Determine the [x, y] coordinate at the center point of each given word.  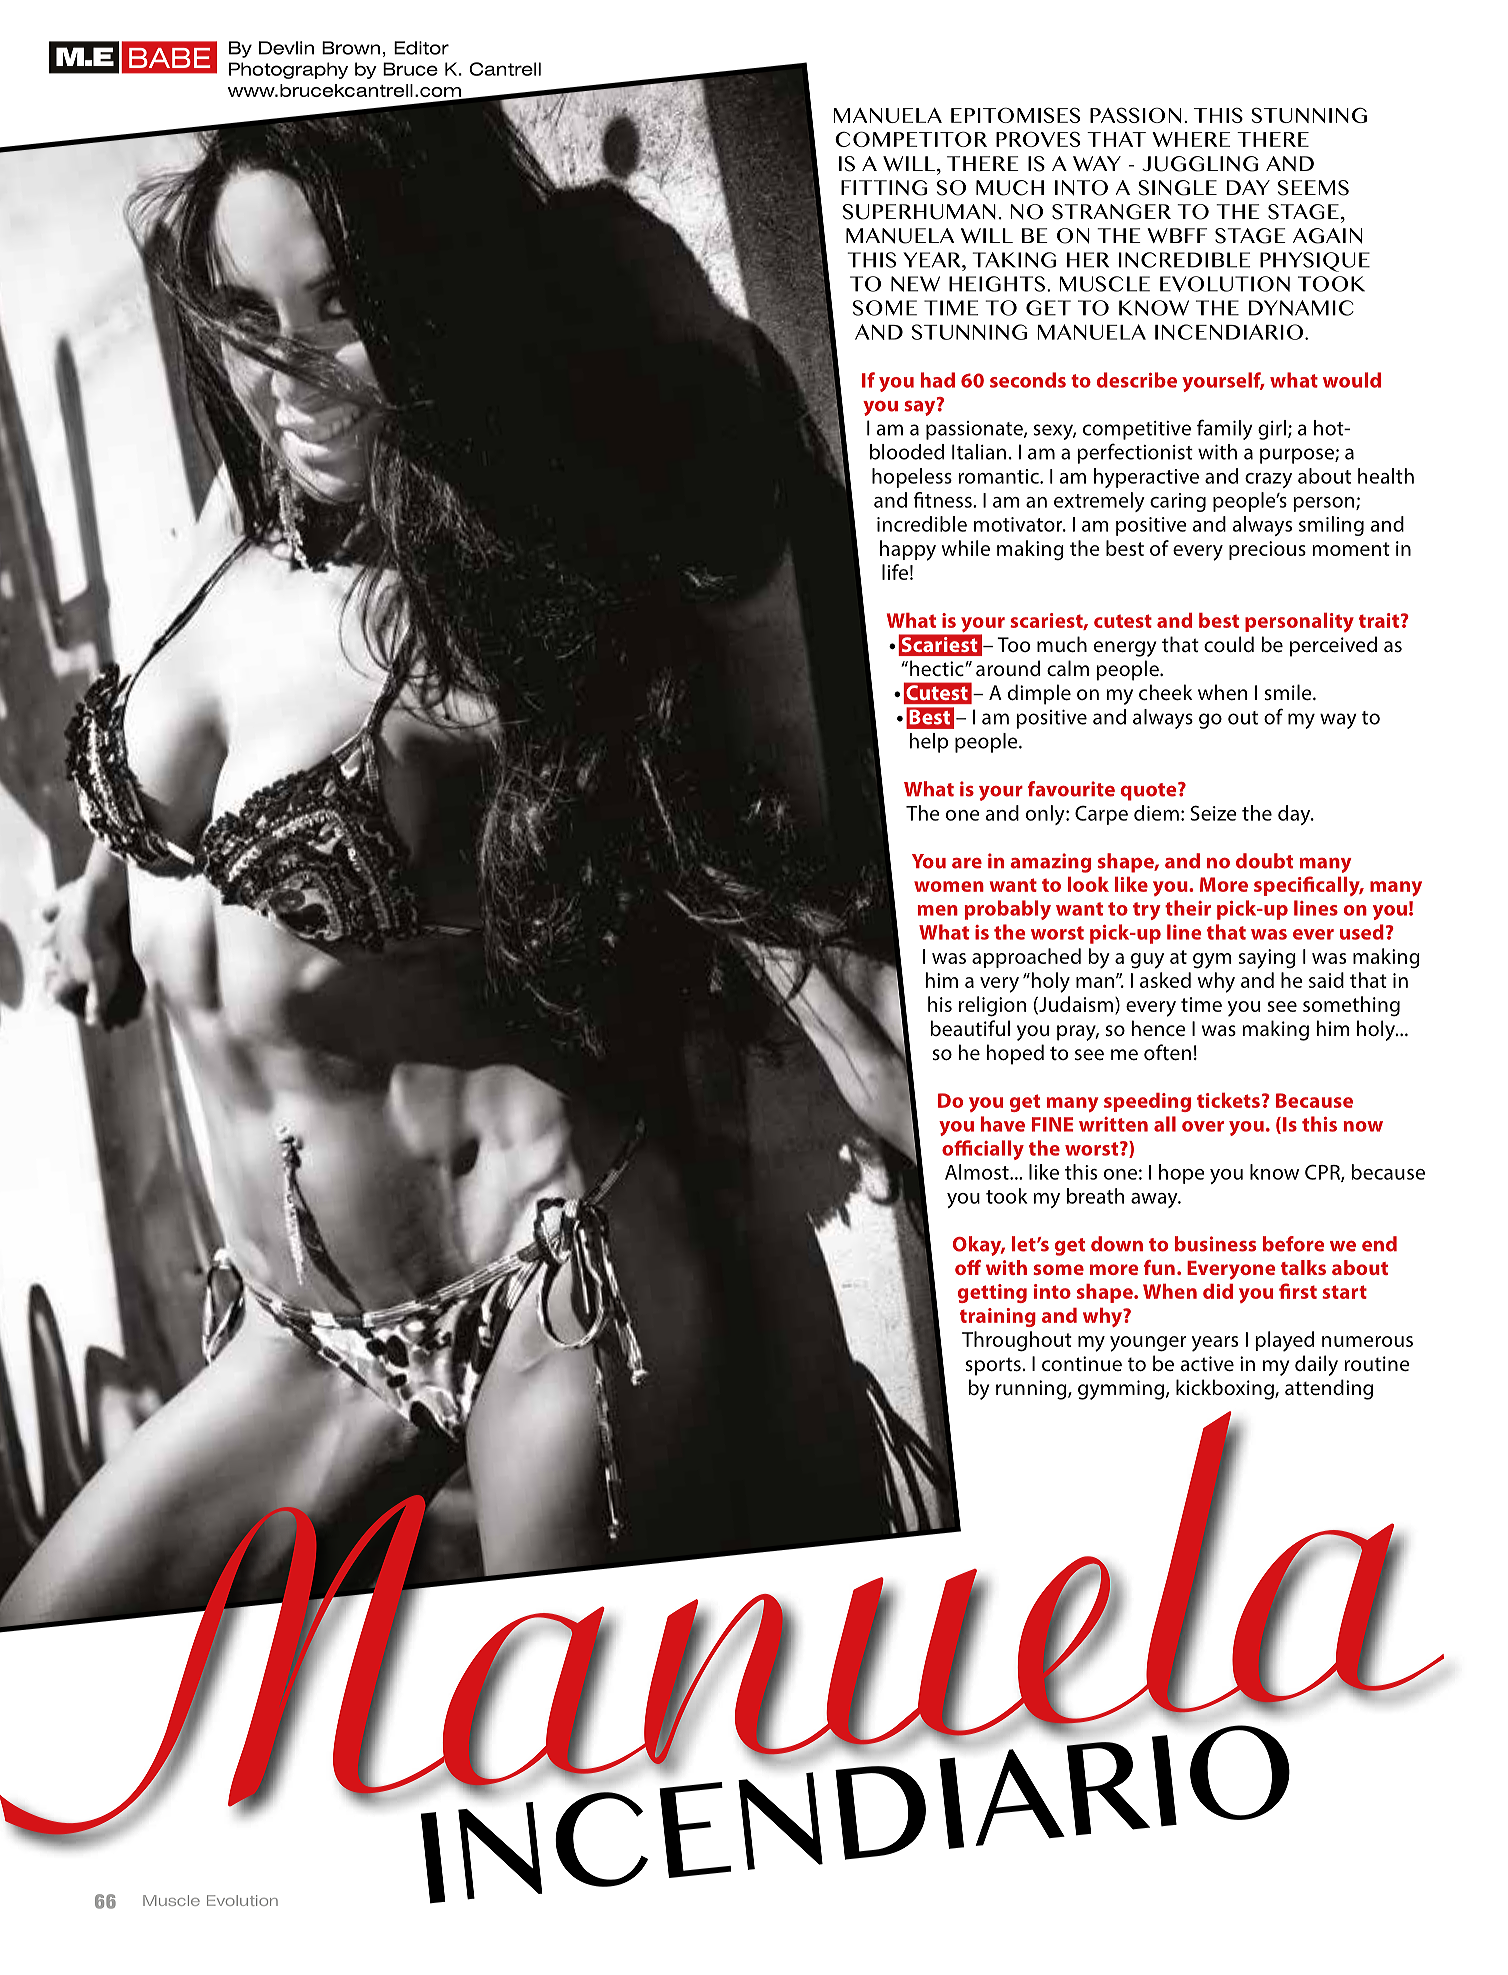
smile [1289, 692]
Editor [421, 48]
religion [992, 1006]
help [929, 743]
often [1167, 1052]
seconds [1028, 380]
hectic [938, 668]
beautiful [970, 1028]
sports [994, 1366]
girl [1272, 430]
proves [1038, 139]
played [1284, 1341]
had [938, 380]
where [1191, 139]
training [998, 1317]
